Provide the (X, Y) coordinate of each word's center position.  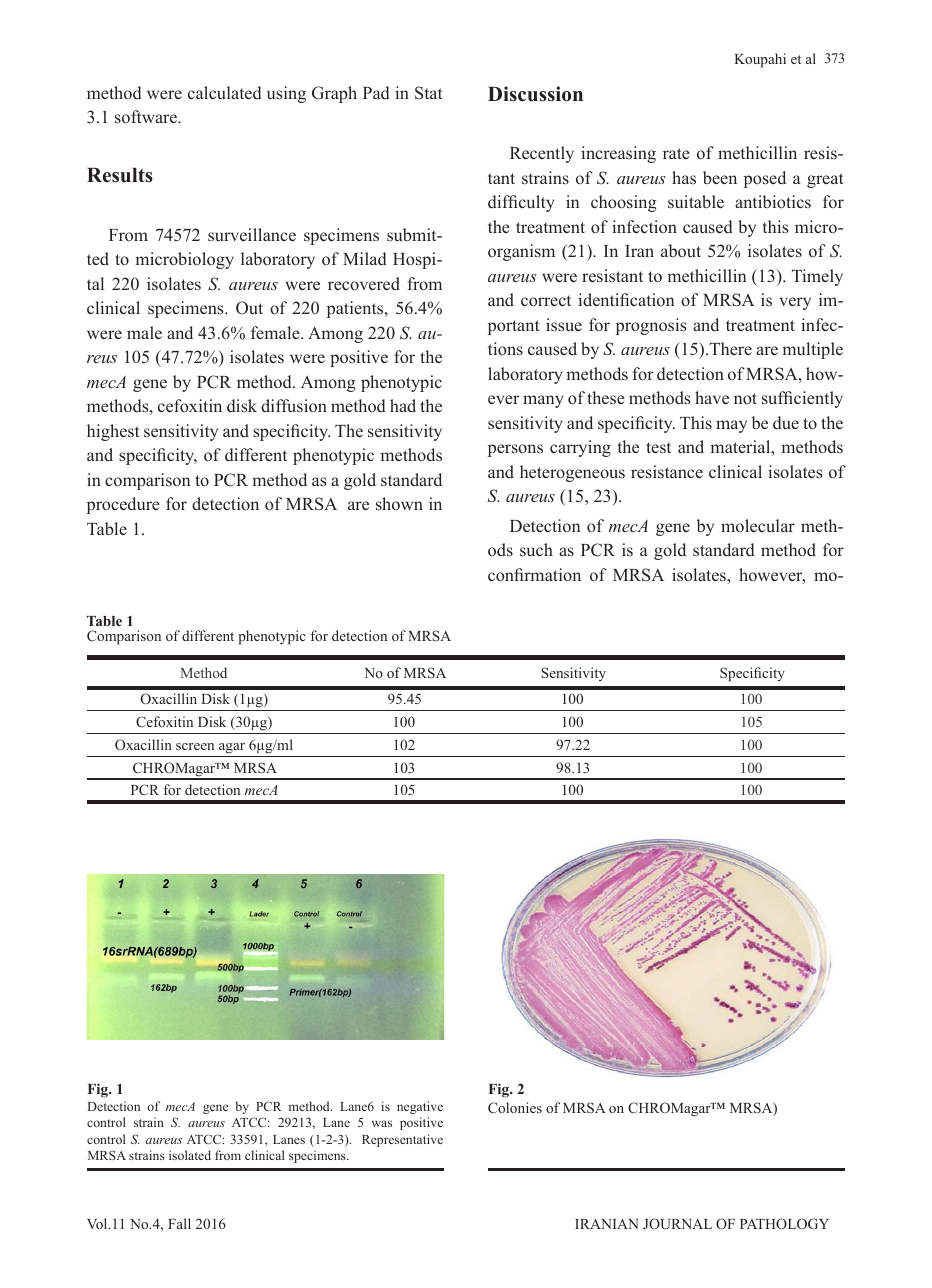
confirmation (534, 575)
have (712, 397)
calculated (225, 93)
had (403, 405)
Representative (402, 1140)
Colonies (515, 1107)
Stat (429, 93)
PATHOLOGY (784, 1223)
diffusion (294, 405)
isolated (190, 1155)
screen (195, 746)
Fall (179, 1223)
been (720, 177)
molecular (758, 525)
